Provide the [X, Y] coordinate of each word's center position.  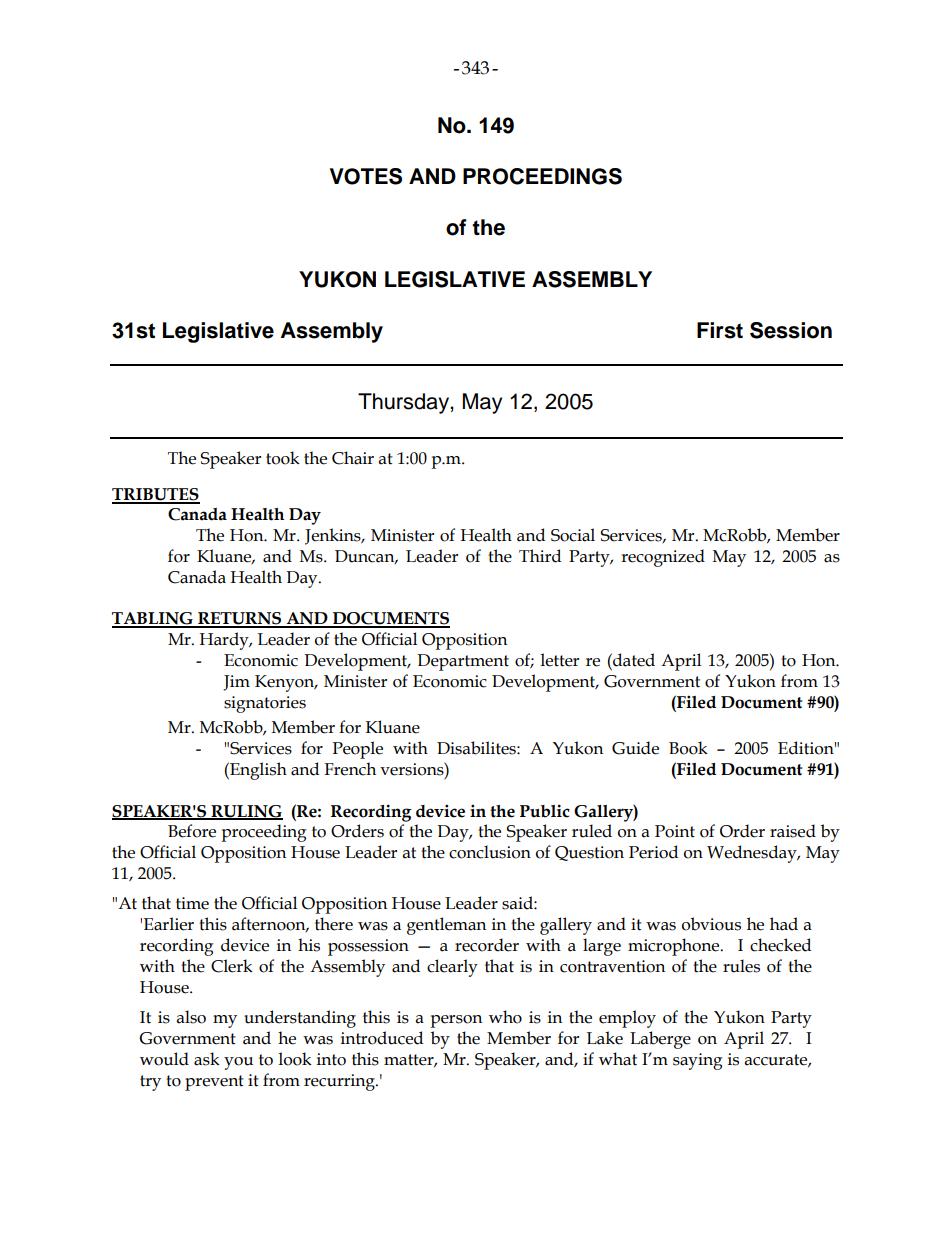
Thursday [404, 403]
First [720, 330]
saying [698, 1061]
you [238, 1063]
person [456, 1021]
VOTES [366, 176]
